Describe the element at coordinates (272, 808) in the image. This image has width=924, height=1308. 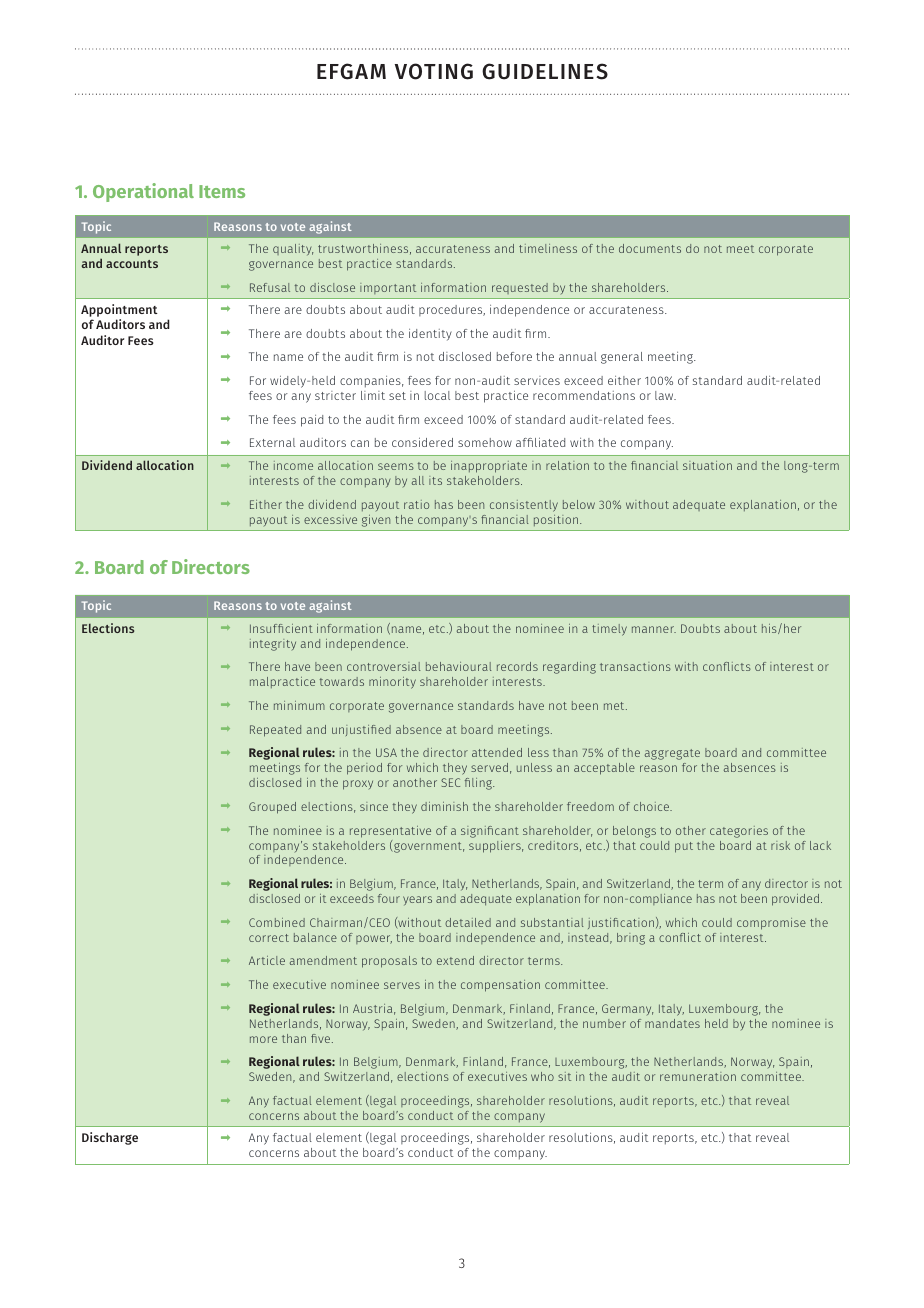
I see `Grouped` at that location.
